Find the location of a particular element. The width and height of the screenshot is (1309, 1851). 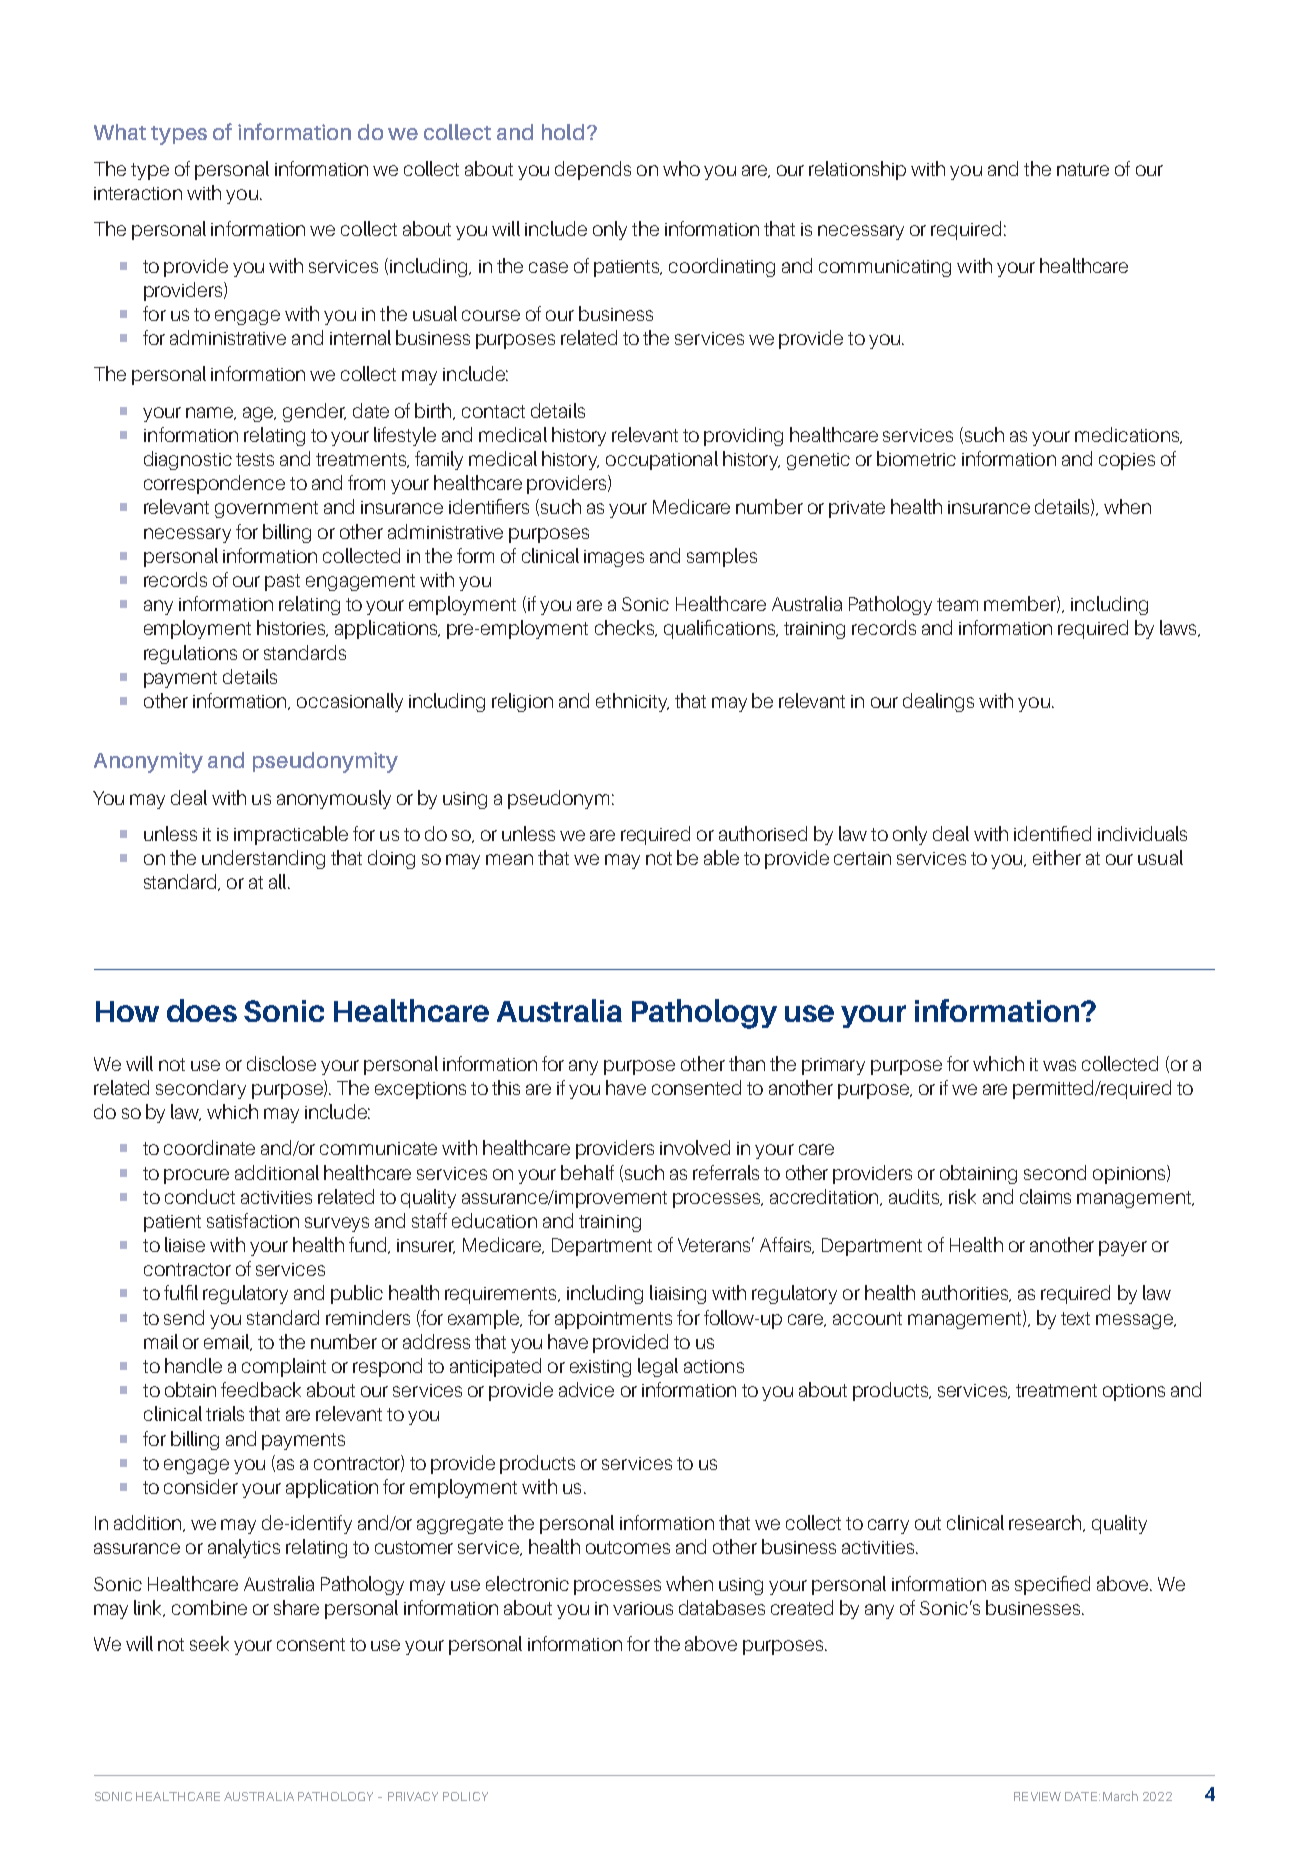

REVIEW is located at coordinates (1037, 1796).
